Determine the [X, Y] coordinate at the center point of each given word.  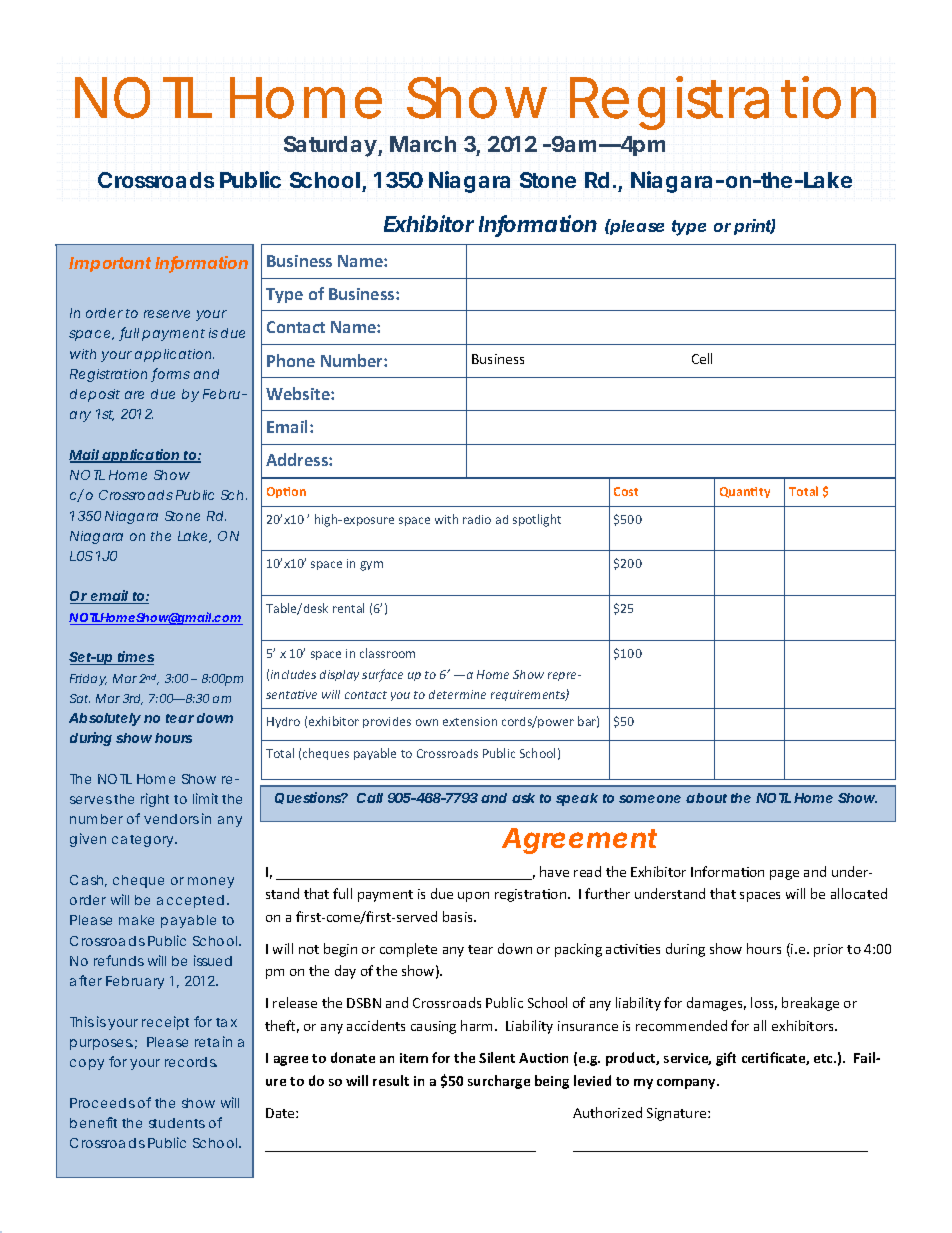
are [134, 395]
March [423, 144]
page [784, 875]
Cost [626, 491]
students [177, 1123]
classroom [387, 653]
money [211, 882]
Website [299, 393]
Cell [702, 358]
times [135, 658]
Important [110, 264]
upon [473, 897]
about [706, 798]
